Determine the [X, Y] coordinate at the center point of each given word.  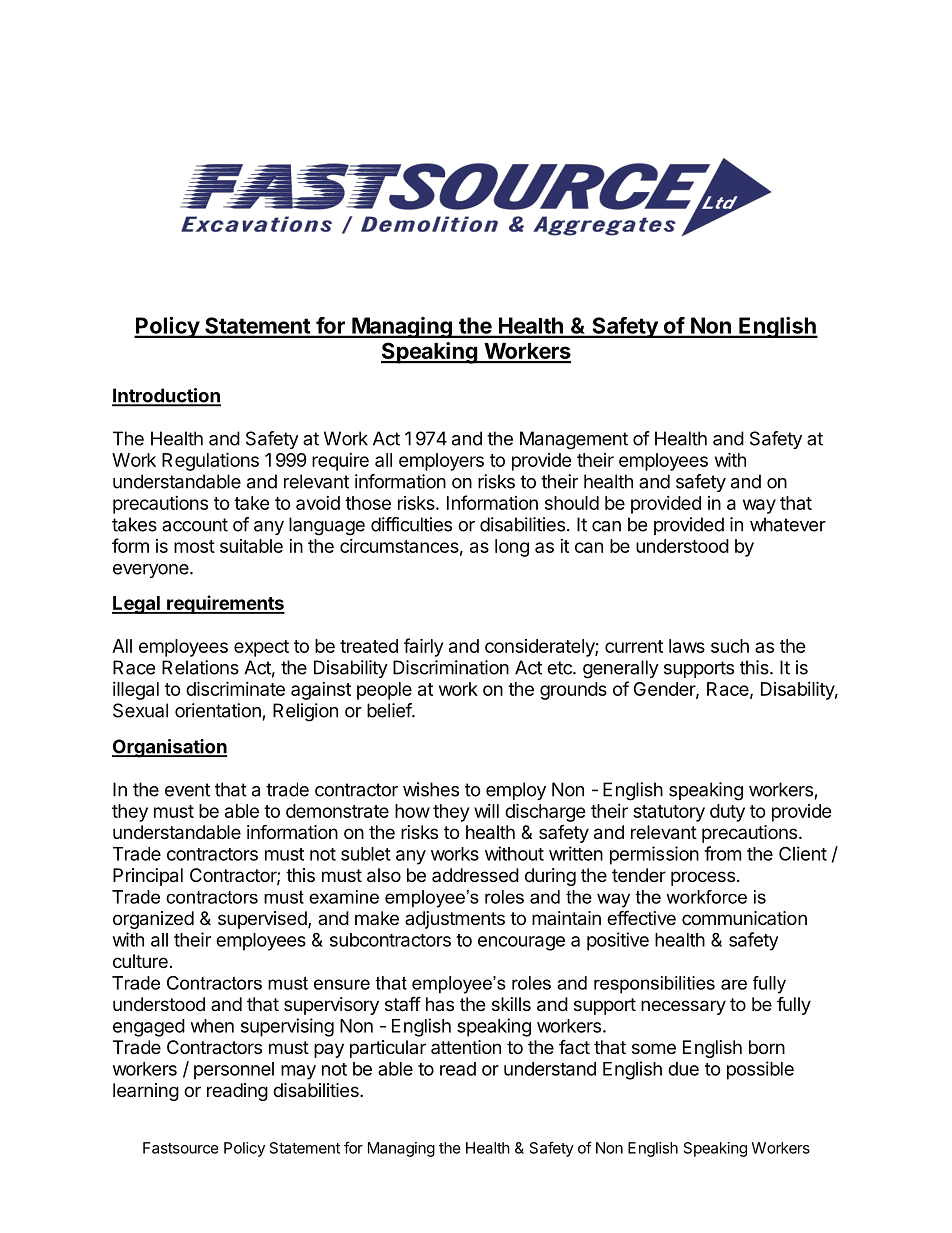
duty [727, 813]
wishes [431, 789]
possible [760, 1070]
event [187, 790]
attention [466, 1047]
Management [574, 440]
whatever [788, 524]
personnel [234, 1071]
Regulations [210, 461]
